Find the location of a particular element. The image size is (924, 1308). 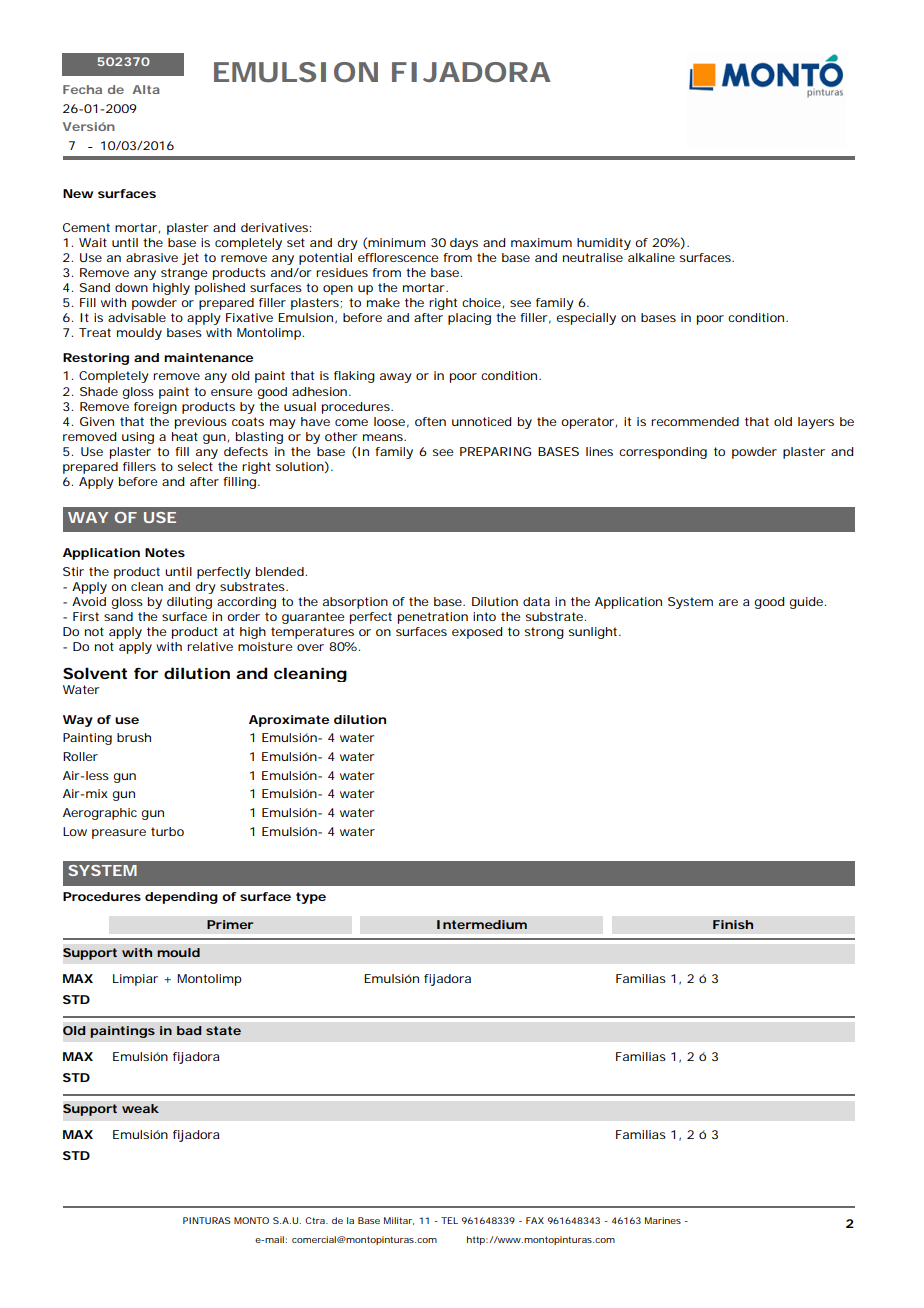

Alta is located at coordinates (146, 89).
